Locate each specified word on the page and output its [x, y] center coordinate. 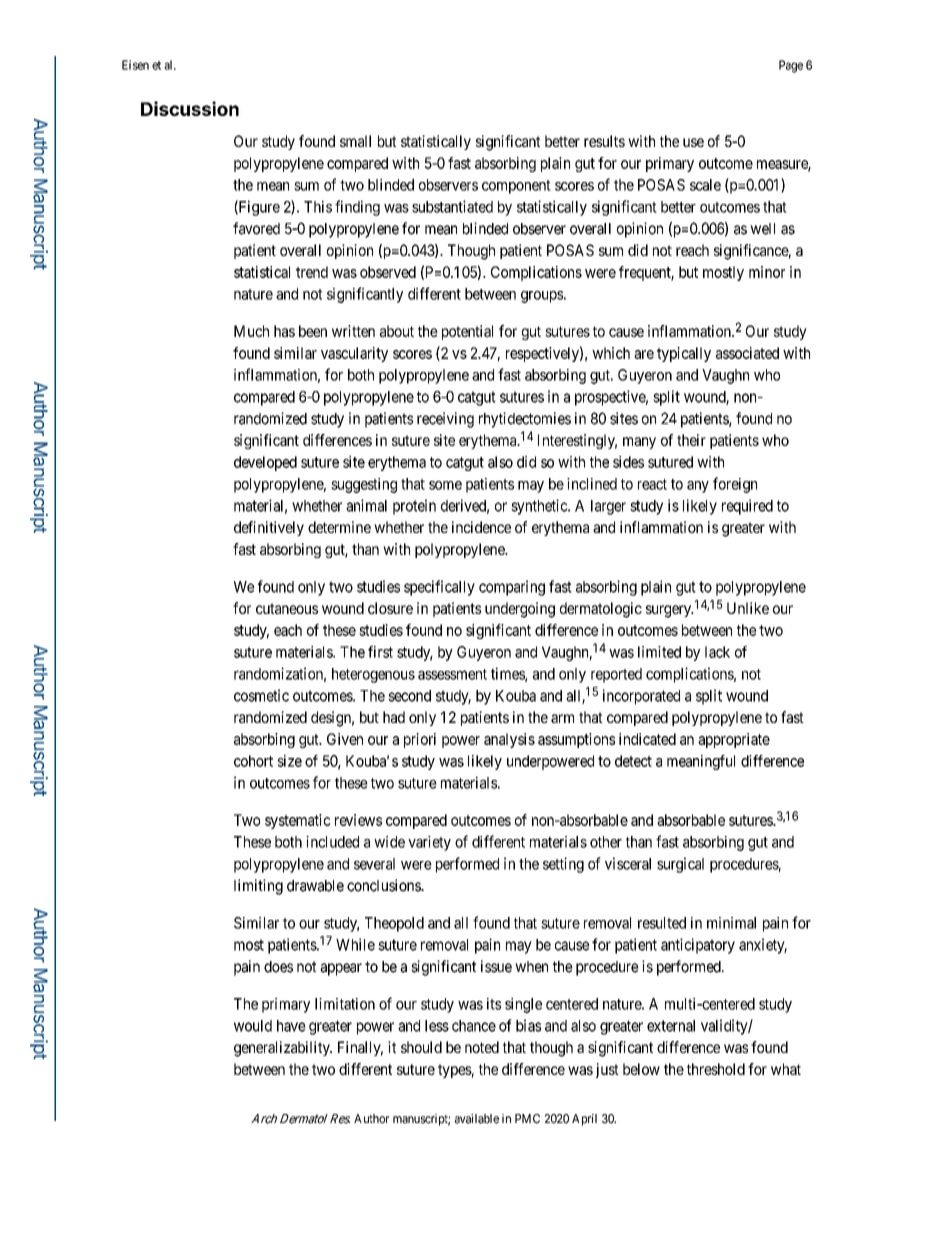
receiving [445, 420]
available [477, 1119]
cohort [253, 761]
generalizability [283, 1049]
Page [791, 66]
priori [420, 740]
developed [265, 463]
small [355, 141]
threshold [716, 1069]
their [691, 440]
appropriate [734, 740]
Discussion [190, 108]
